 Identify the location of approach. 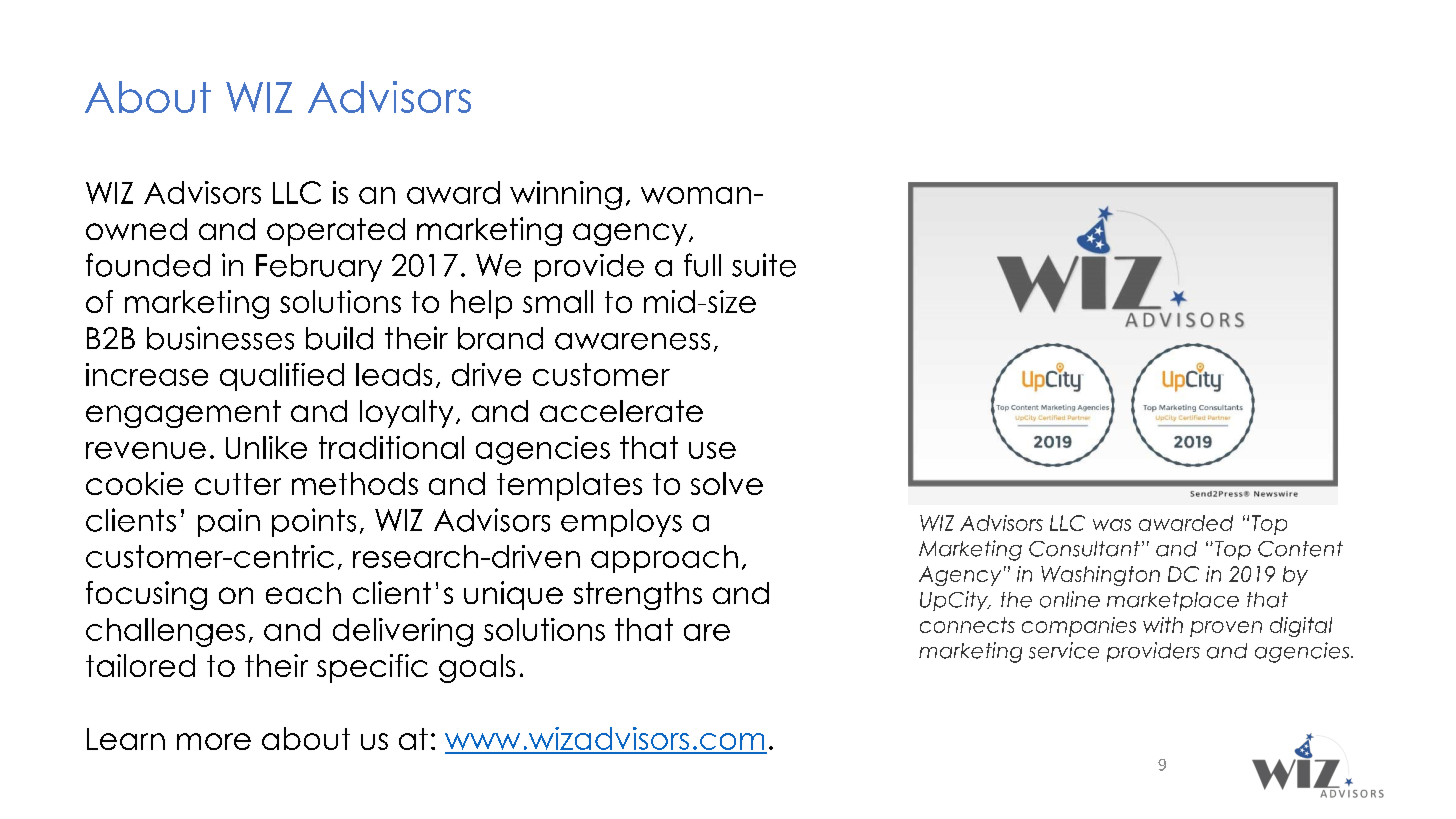
(664, 559).
